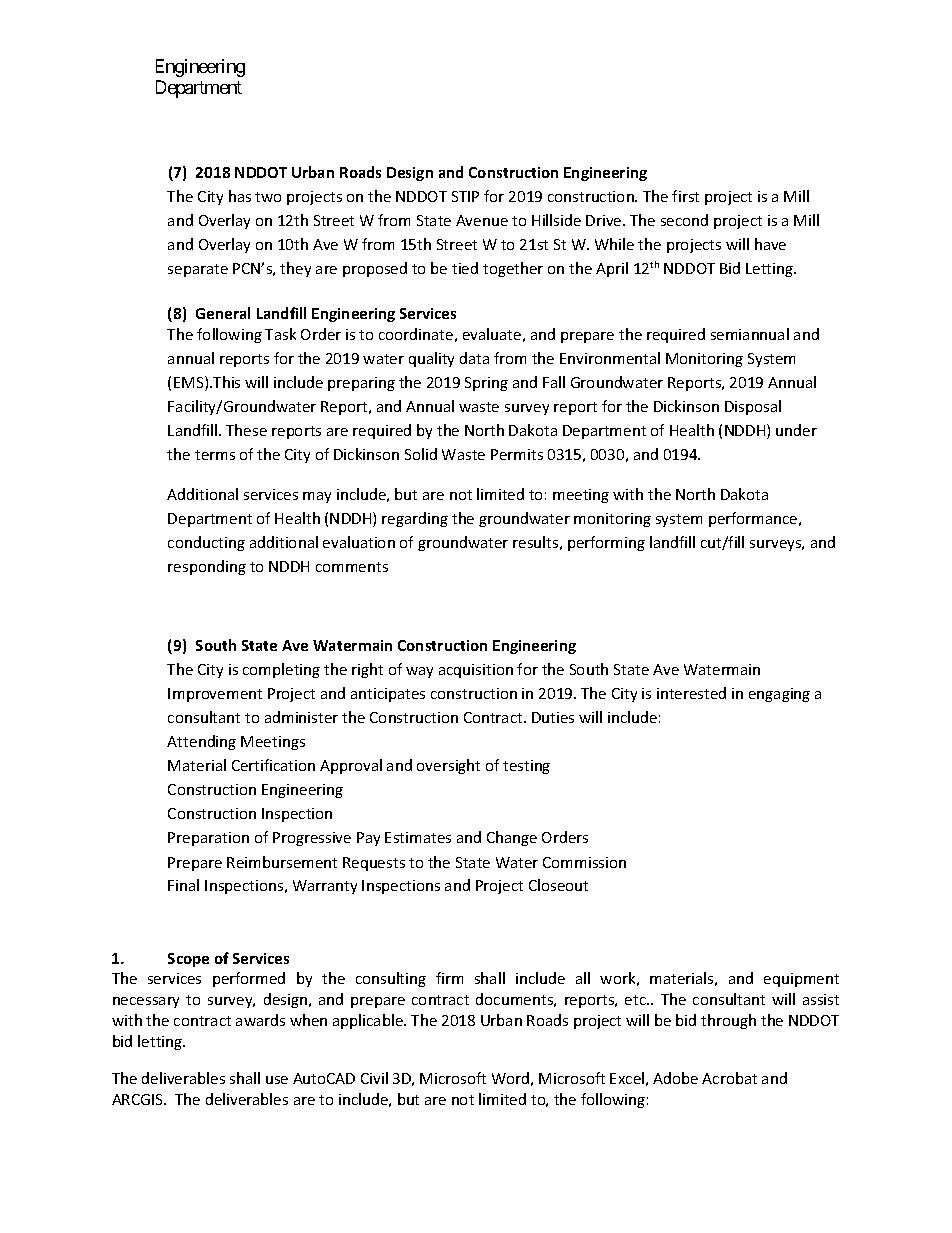 This screenshot has height=1233, width=952. Describe the element at coordinates (753, 407) in the screenshot. I see `Disposal` at that location.
